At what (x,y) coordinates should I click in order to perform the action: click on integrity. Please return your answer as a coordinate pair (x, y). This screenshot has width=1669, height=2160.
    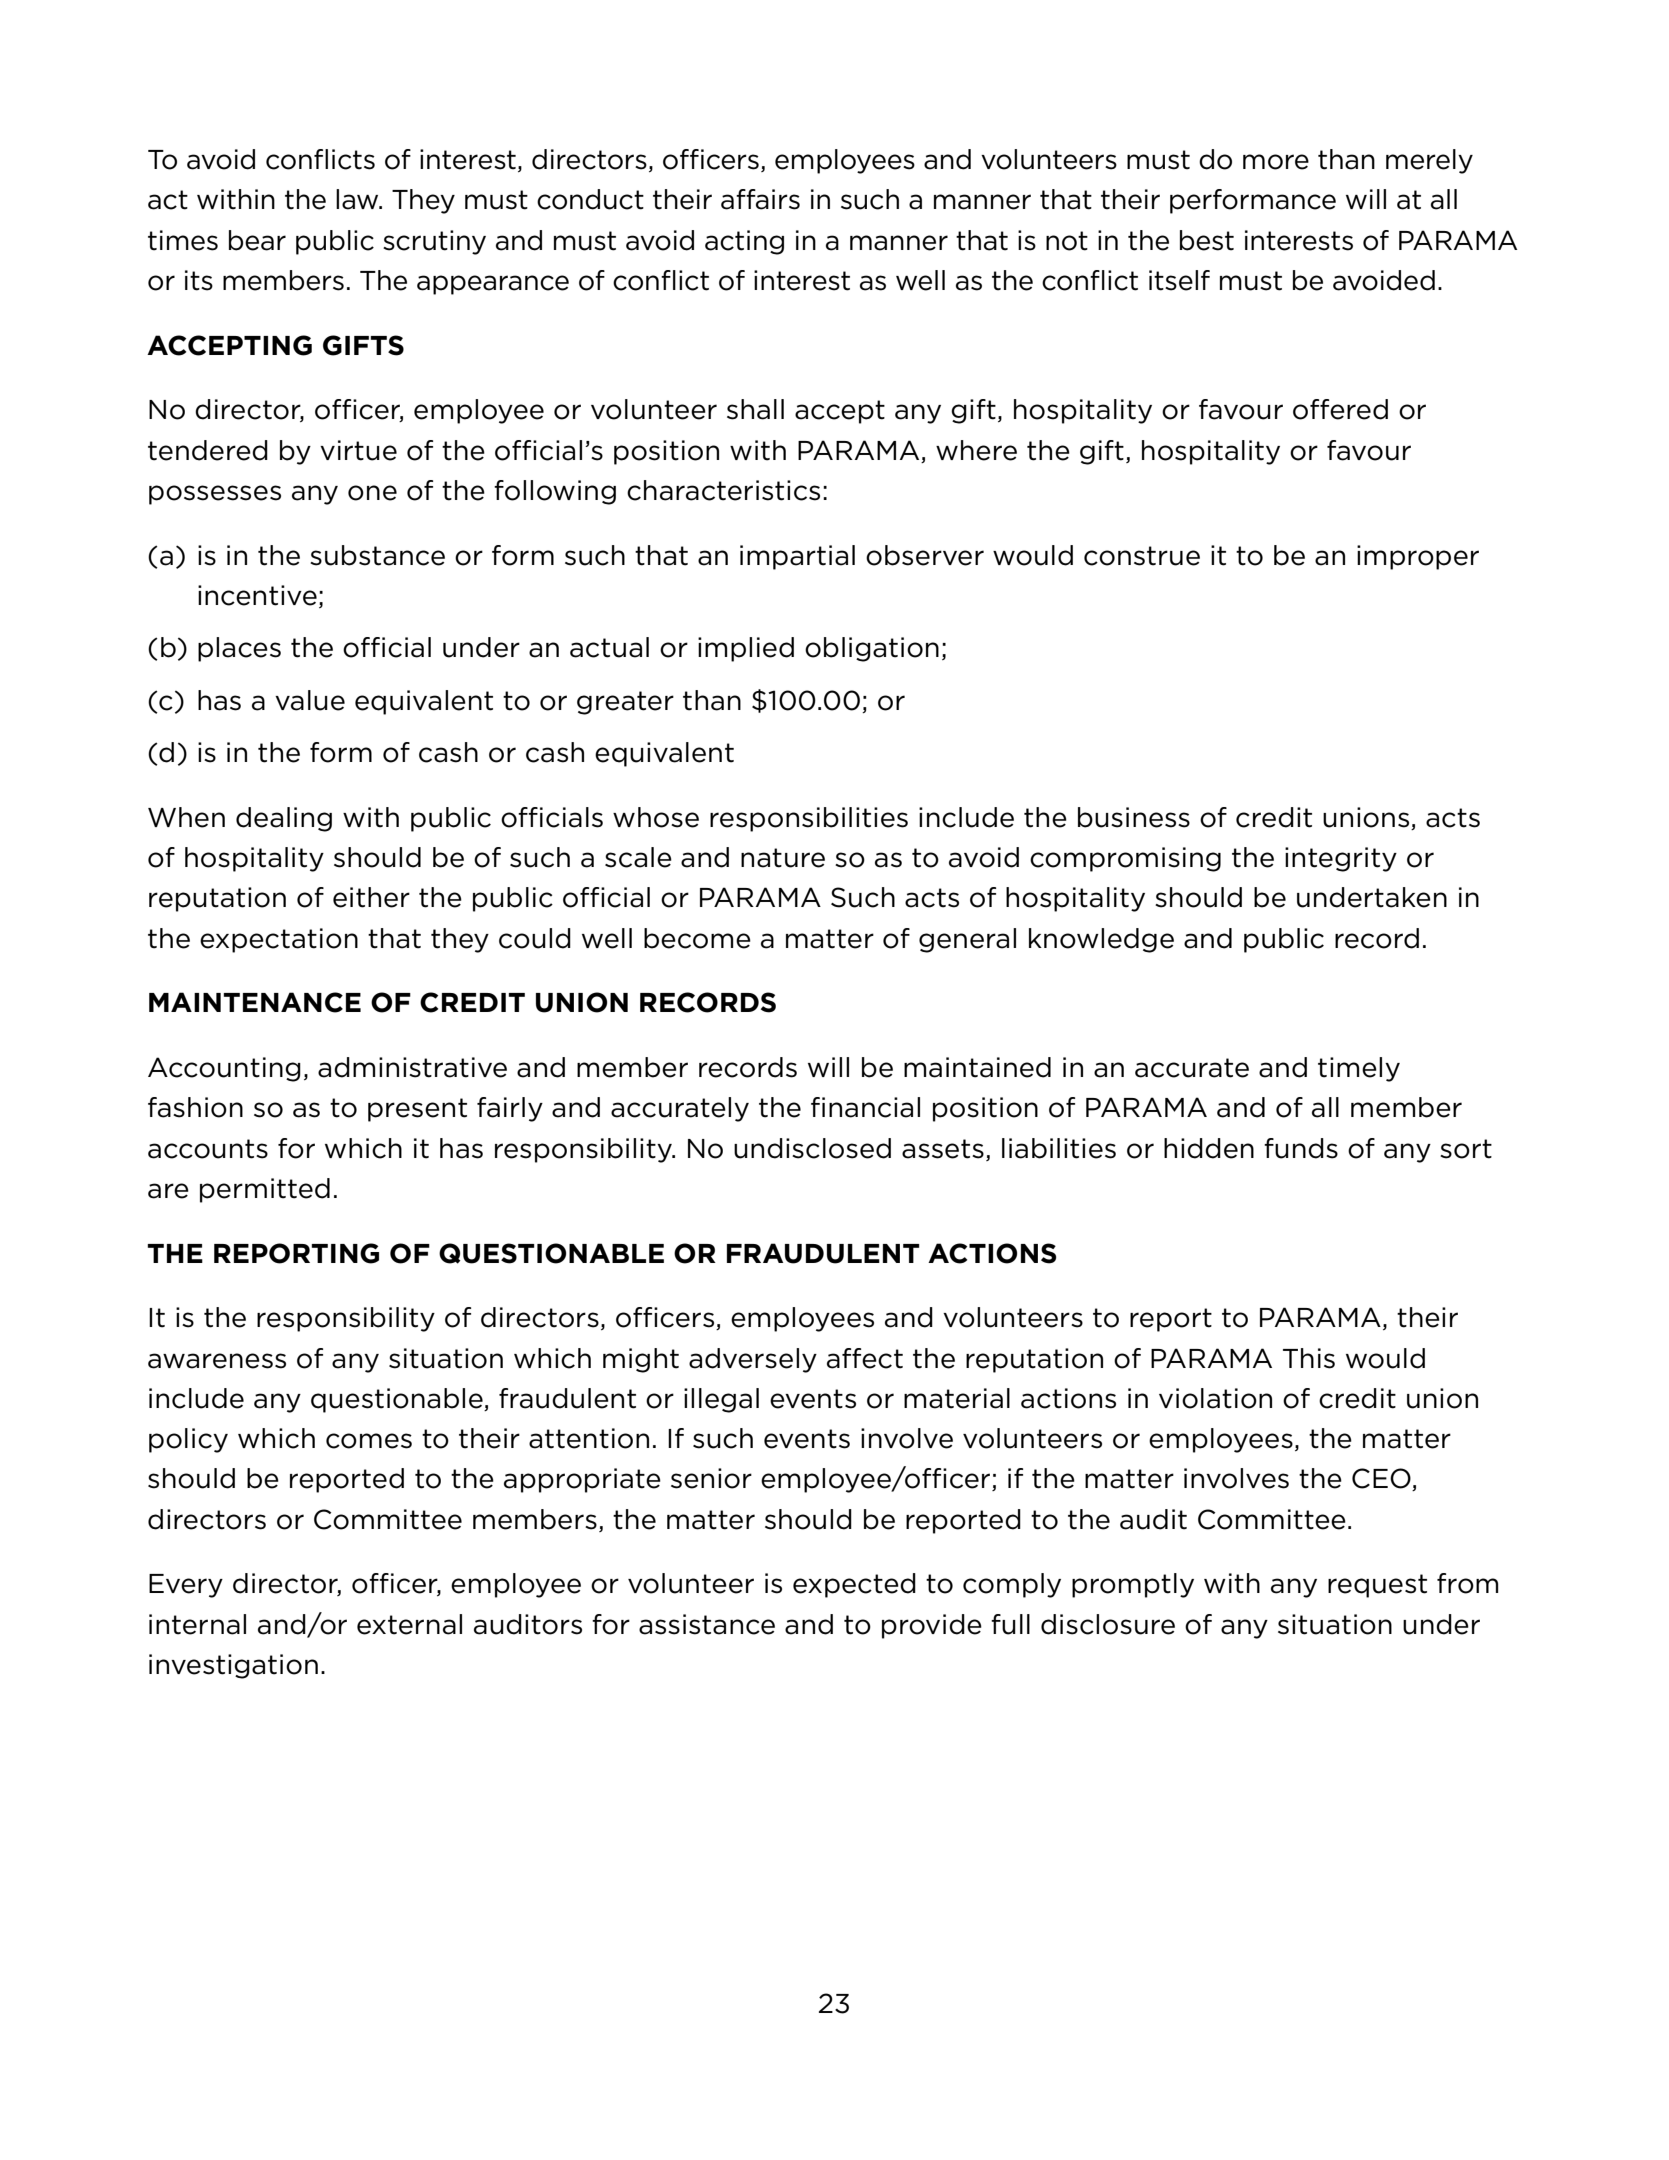
    Looking at the image, I should click on (1341, 859).
